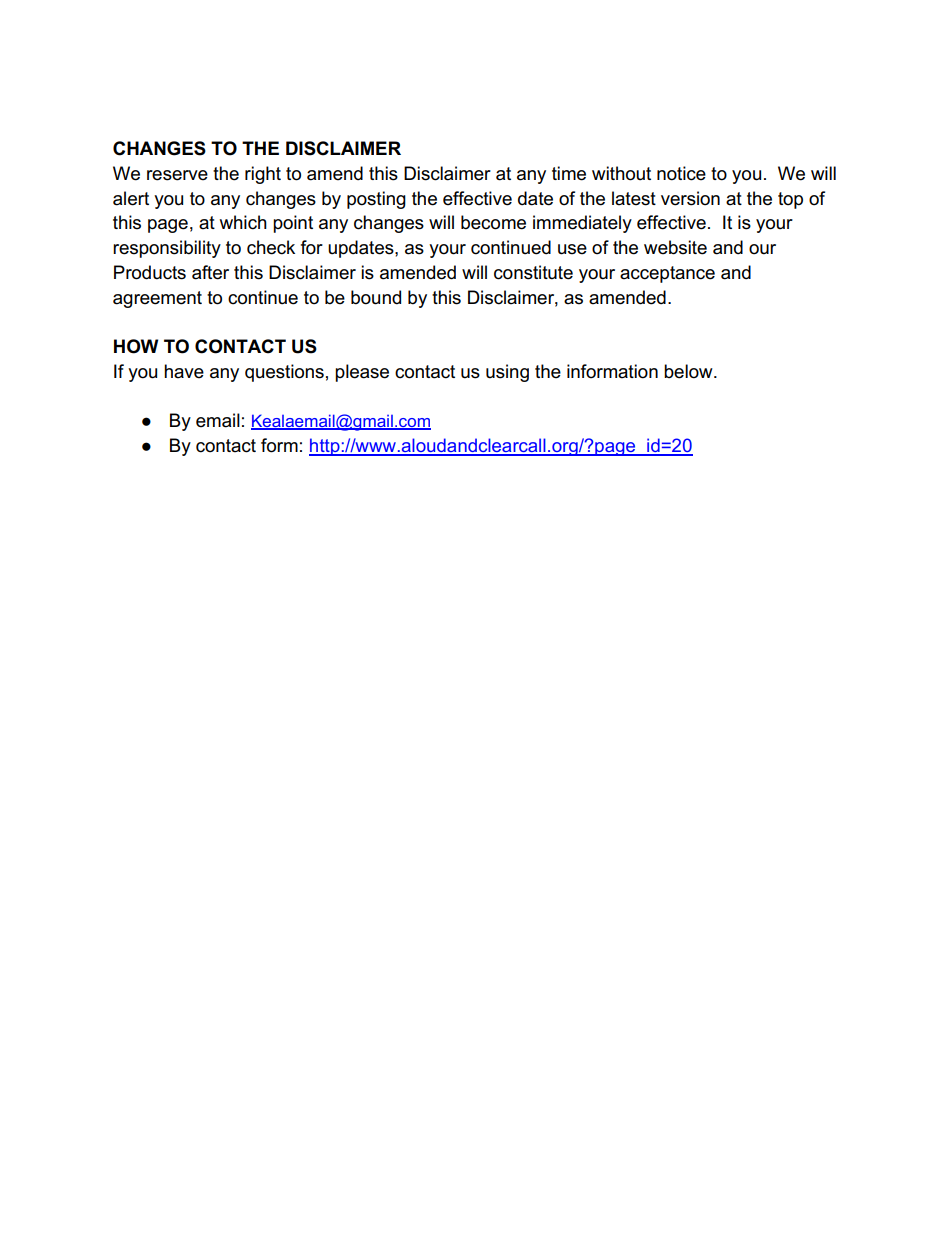 The height and width of the screenshot is (1233, 952). Describe the element at coordinates (533, 272) in the screenshot. I see `constitute` at that location.
